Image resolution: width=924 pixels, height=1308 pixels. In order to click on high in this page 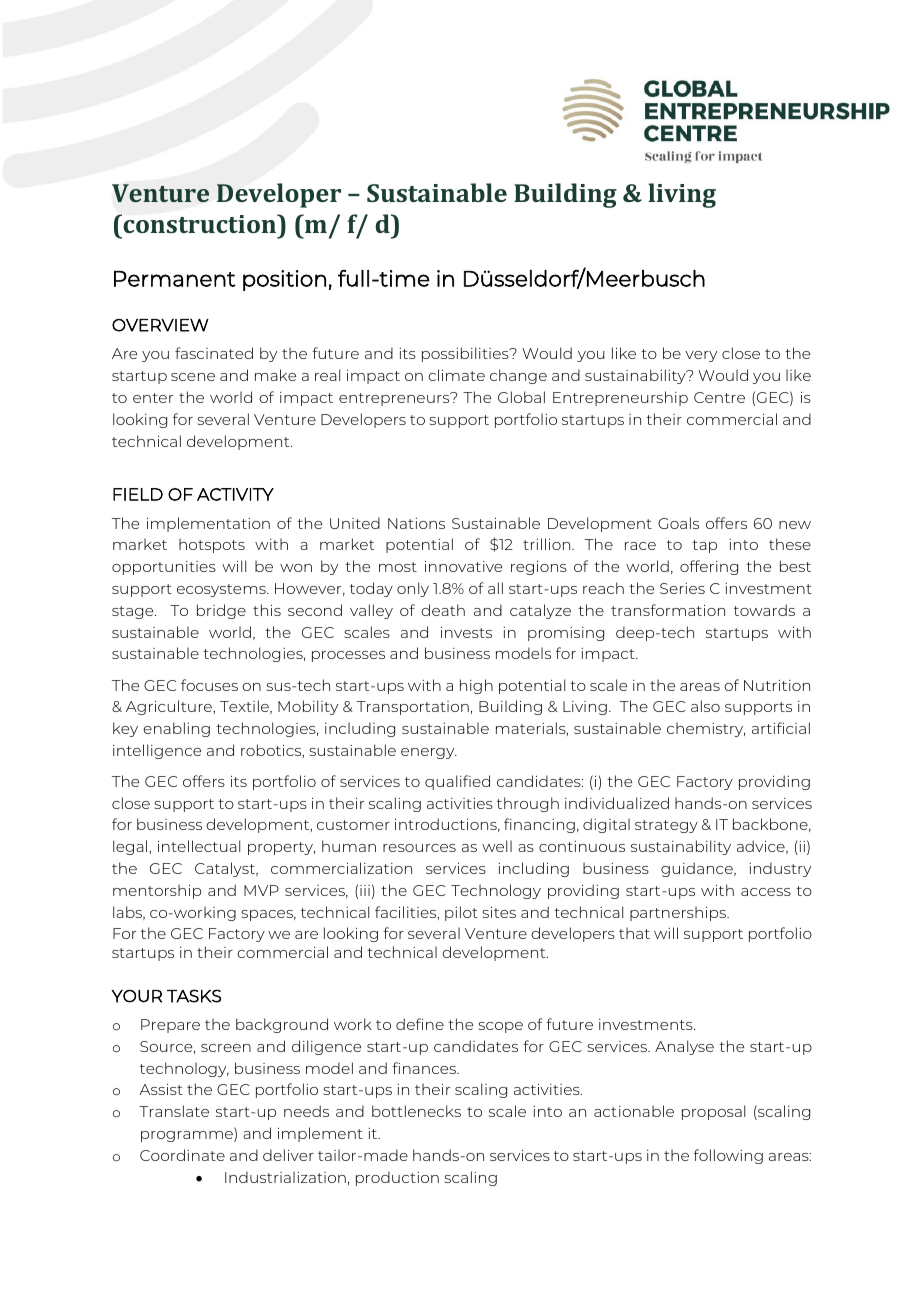, I will do `click(476, 686)`.
